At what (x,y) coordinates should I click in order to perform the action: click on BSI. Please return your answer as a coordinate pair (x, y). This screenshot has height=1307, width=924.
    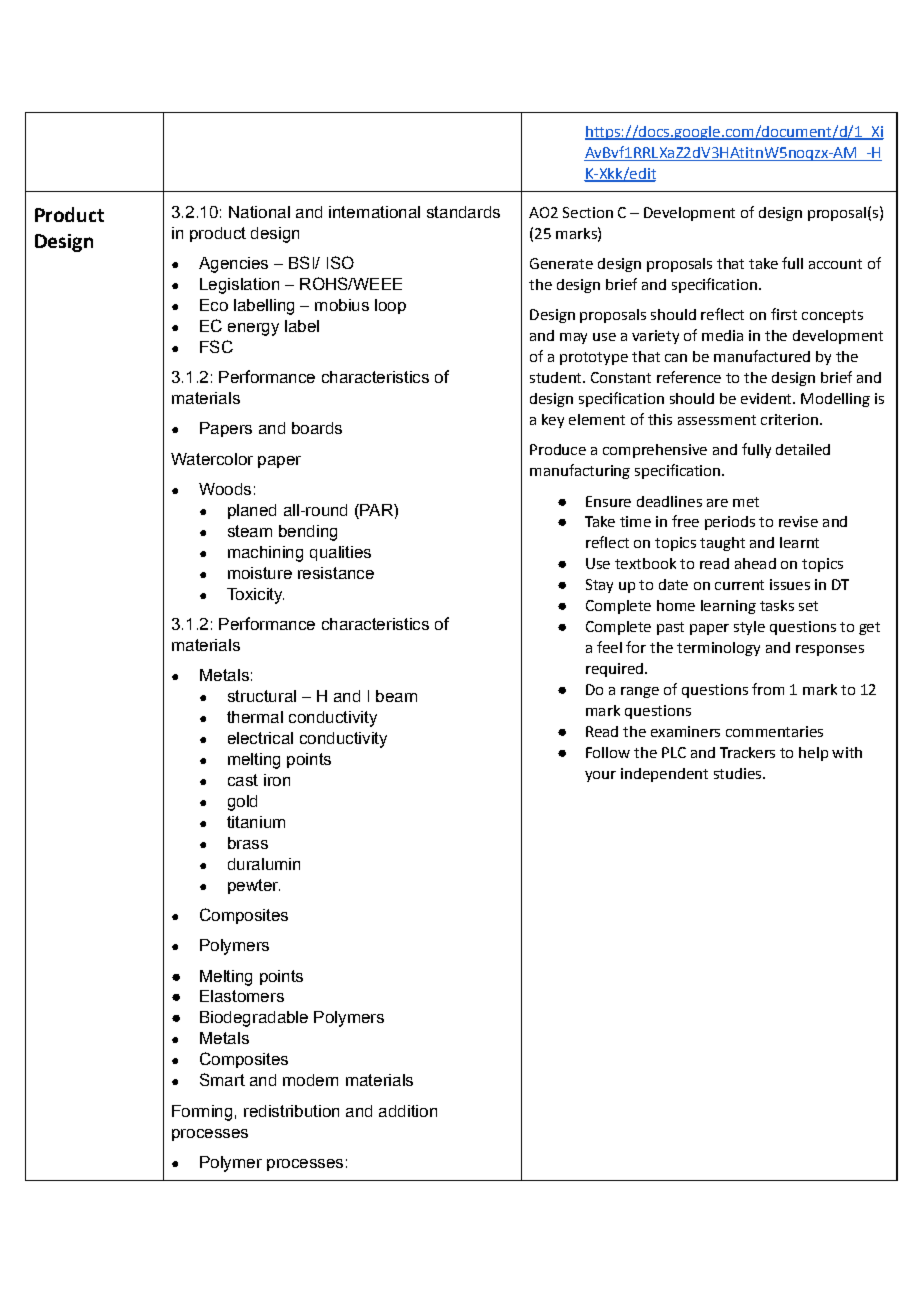
    Looking at the image, I should click on (302, 262).
